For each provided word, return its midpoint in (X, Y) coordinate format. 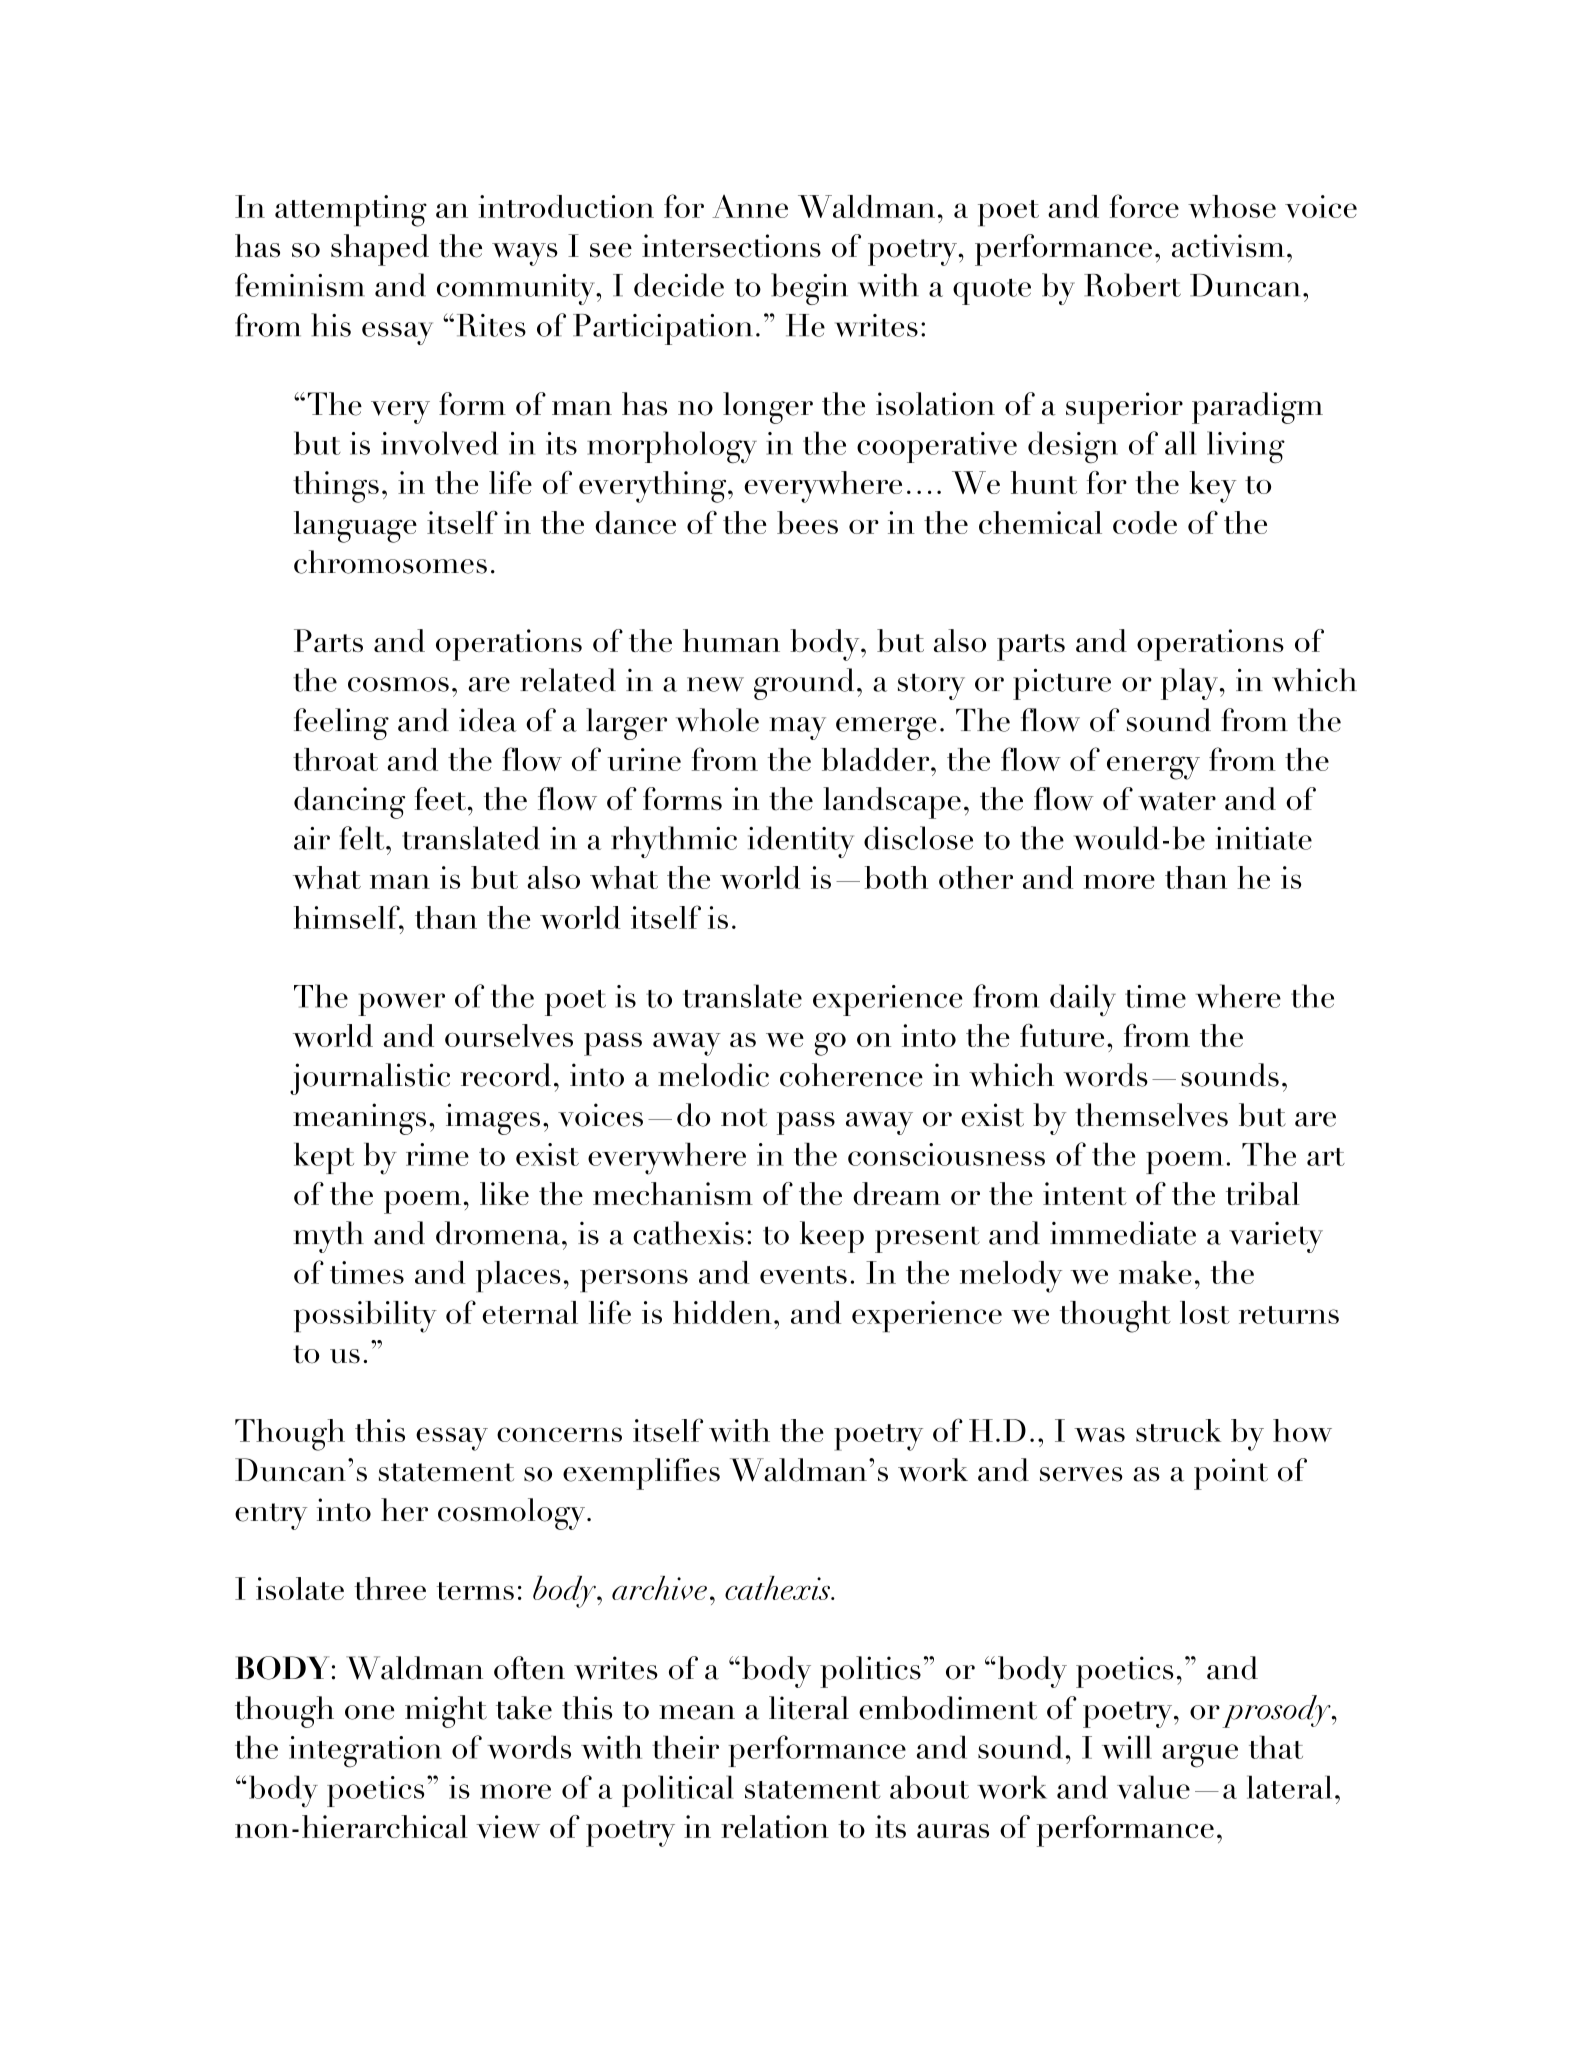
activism (1228, 246)
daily (1083, 1000)
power (401, 1004)
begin (809, 289)
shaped (380, 250)
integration (365, 1752)
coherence (851, 1075)
